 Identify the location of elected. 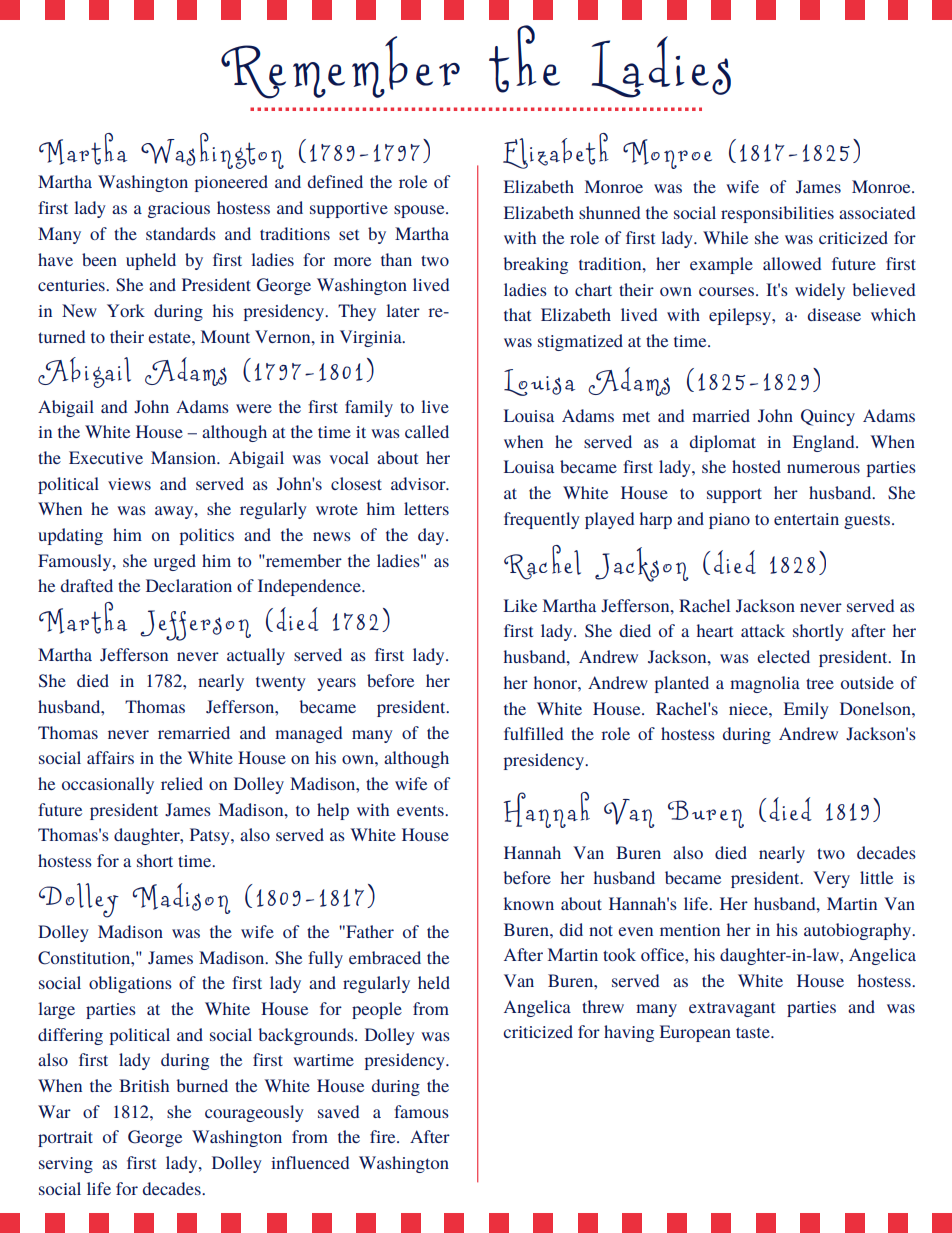
(783, 656).
